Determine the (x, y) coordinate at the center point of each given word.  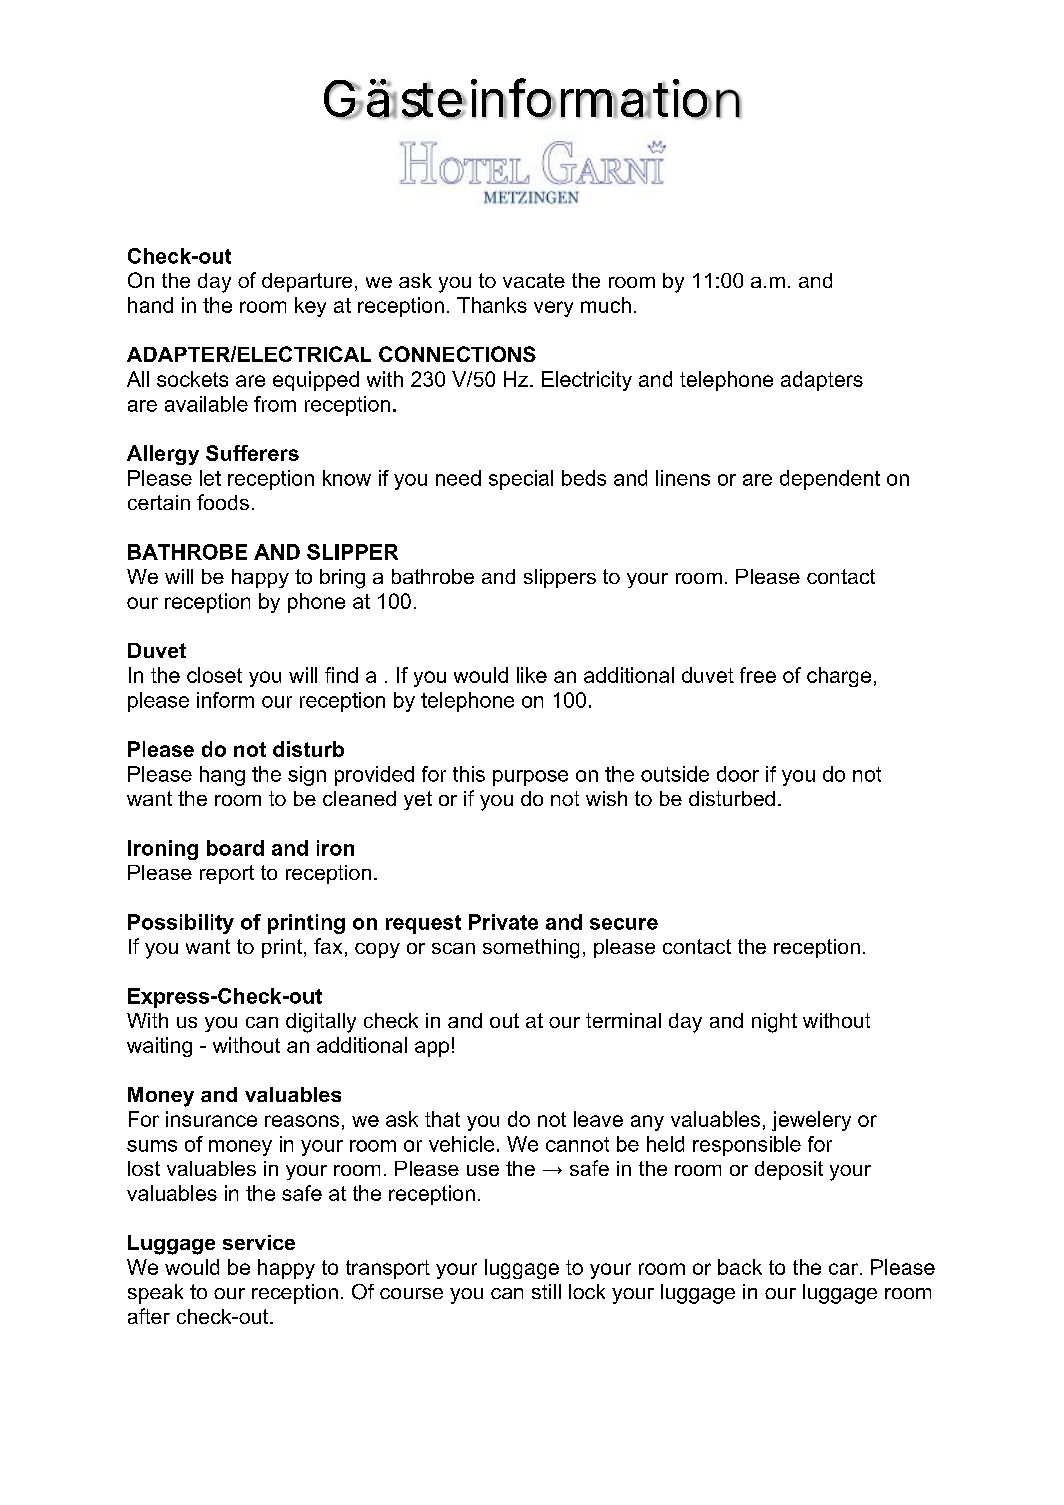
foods (223, 502)
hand (150, 305)
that (442, 1119)
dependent (830, 480)
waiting (159, 1047)
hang (222, 776)
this (469, 774)
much (606, 305)
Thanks (492, 305)
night (774, 1023)
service (259, 1242)
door (738, 774)
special (521, 480)
